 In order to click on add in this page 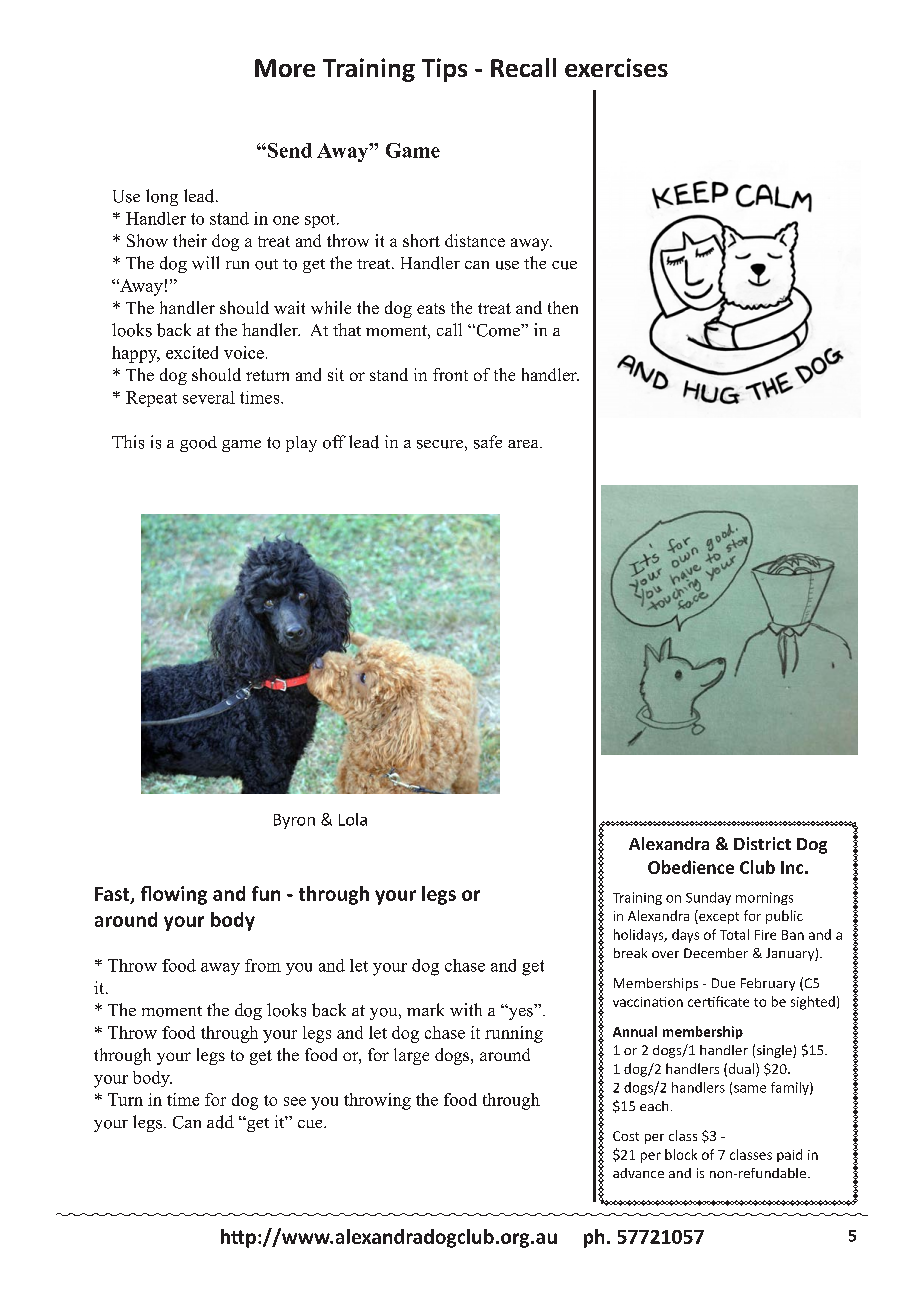, I will do `click(220, 1122)`.
